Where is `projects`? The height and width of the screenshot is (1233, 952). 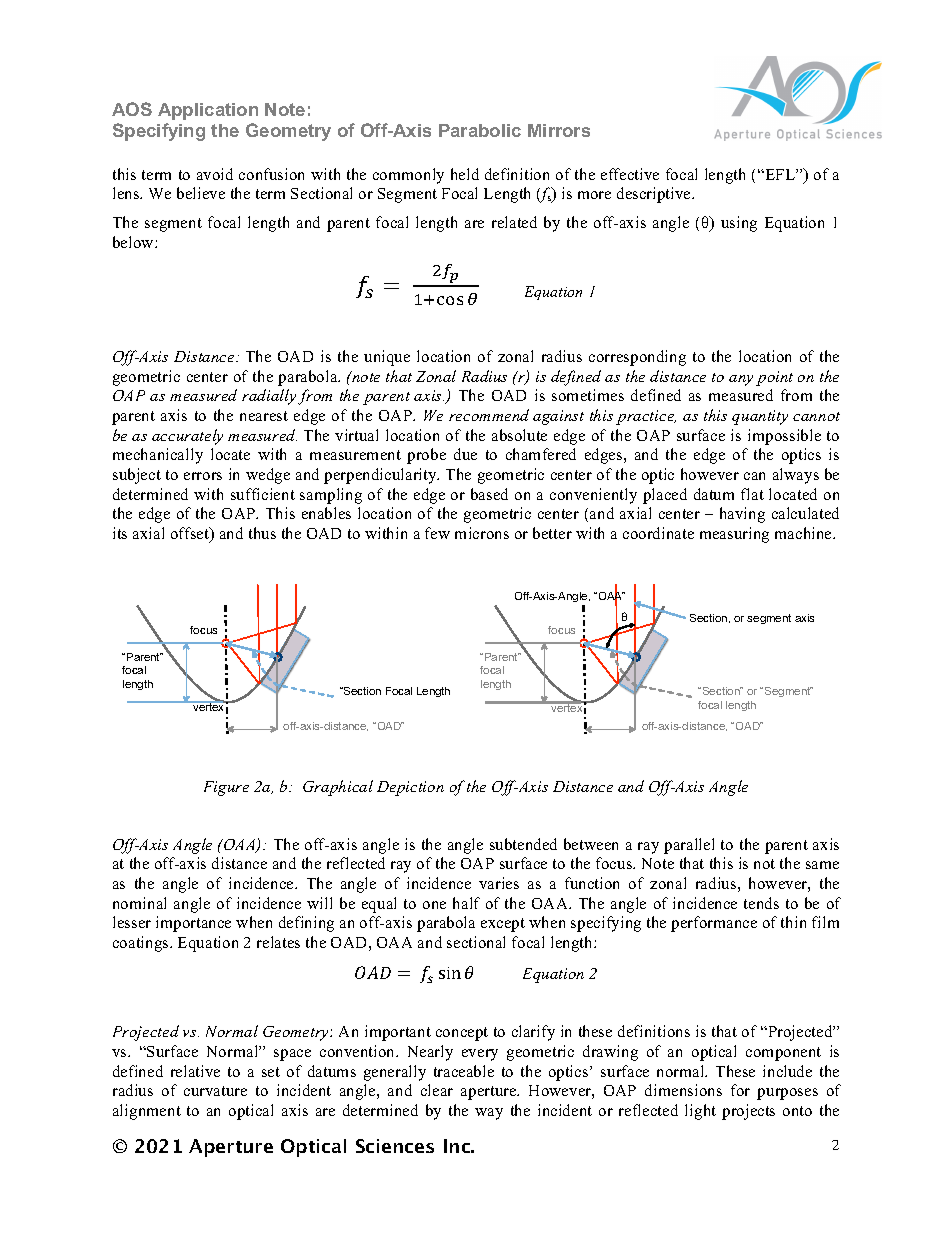 projects is located at coordinates (748, 1112).
